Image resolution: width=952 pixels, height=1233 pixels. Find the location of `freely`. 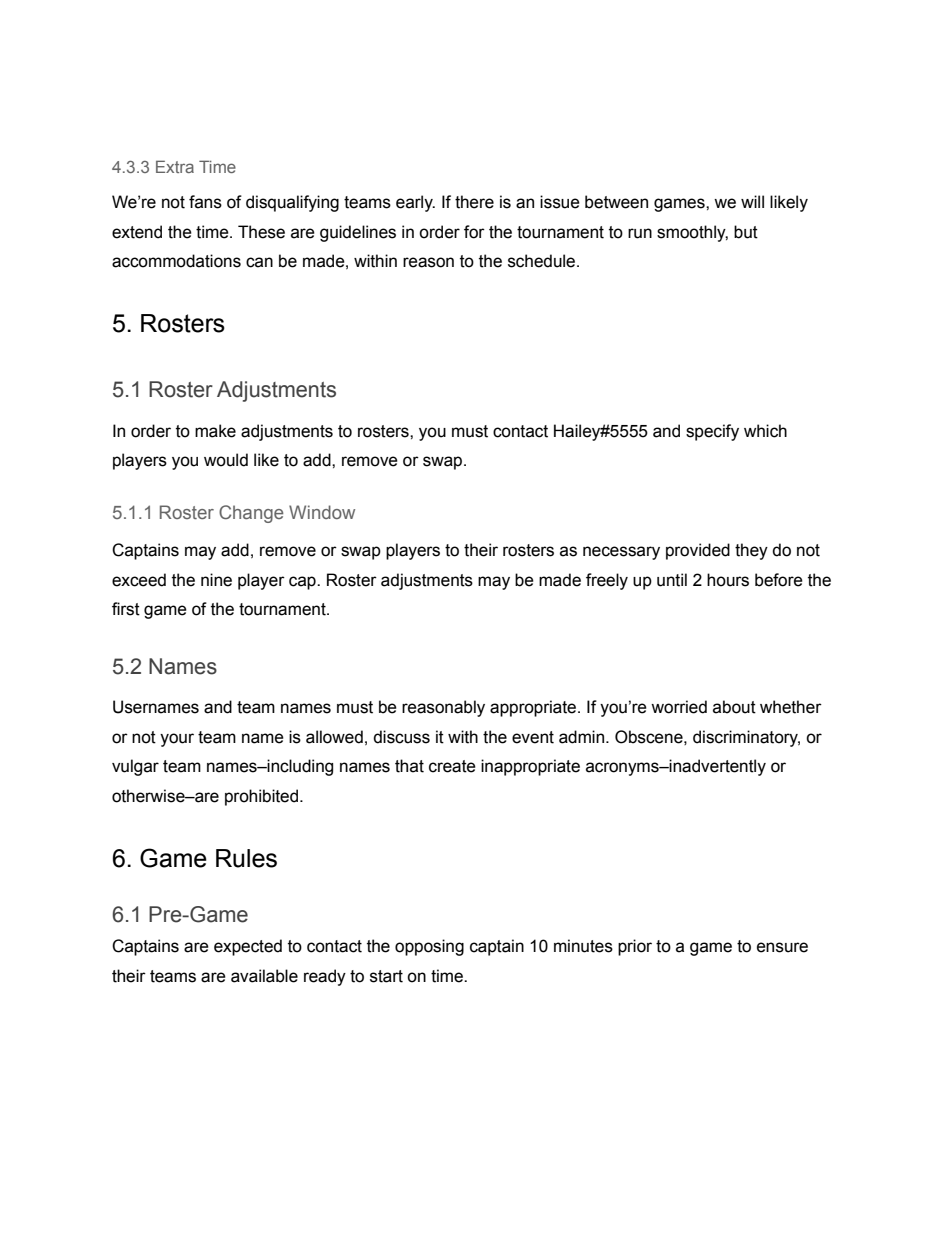

freely is located at coordinates (607, 581).
